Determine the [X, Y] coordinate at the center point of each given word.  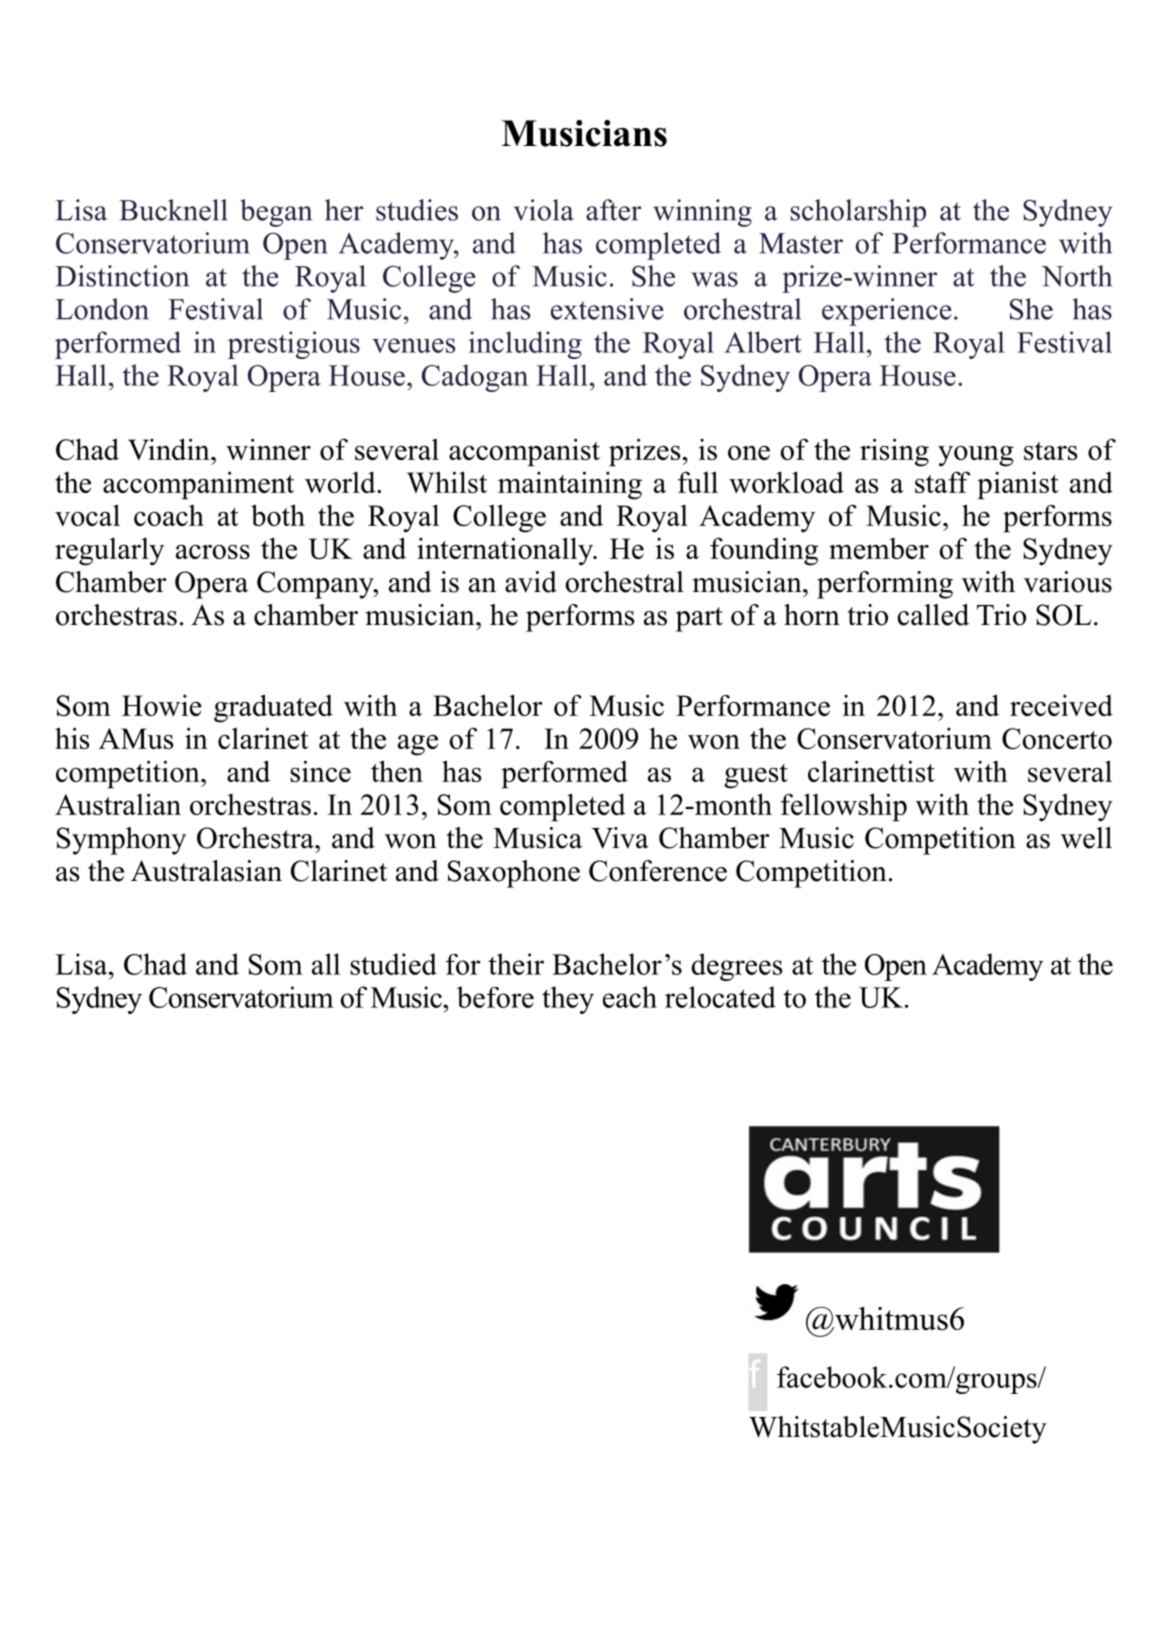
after [613, 210]
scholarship [858, 213]
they [568, 1000]
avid [531, 582]
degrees [736, 967]
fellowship [844, 807]
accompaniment [198, 485]
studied [393, 964]
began [276, 213]
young [976, 456]
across [213, 552]
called [933, 615]
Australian [118, 804]
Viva [620, 838]
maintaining [570, 485]
